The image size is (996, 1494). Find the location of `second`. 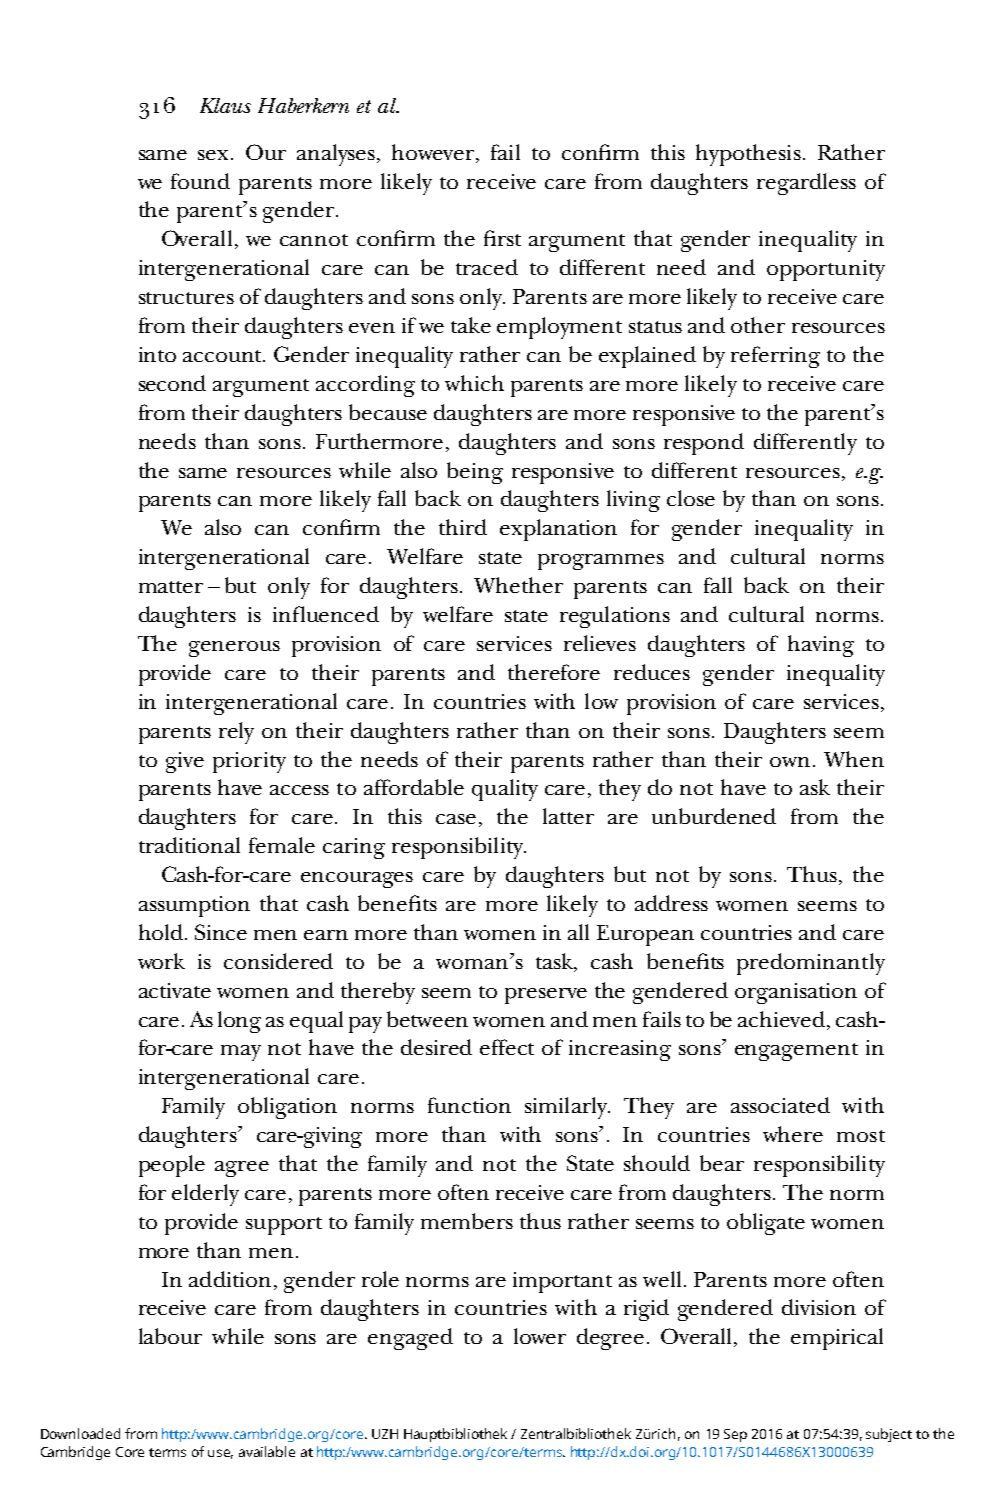

second is located at coordinates (172, 383).
